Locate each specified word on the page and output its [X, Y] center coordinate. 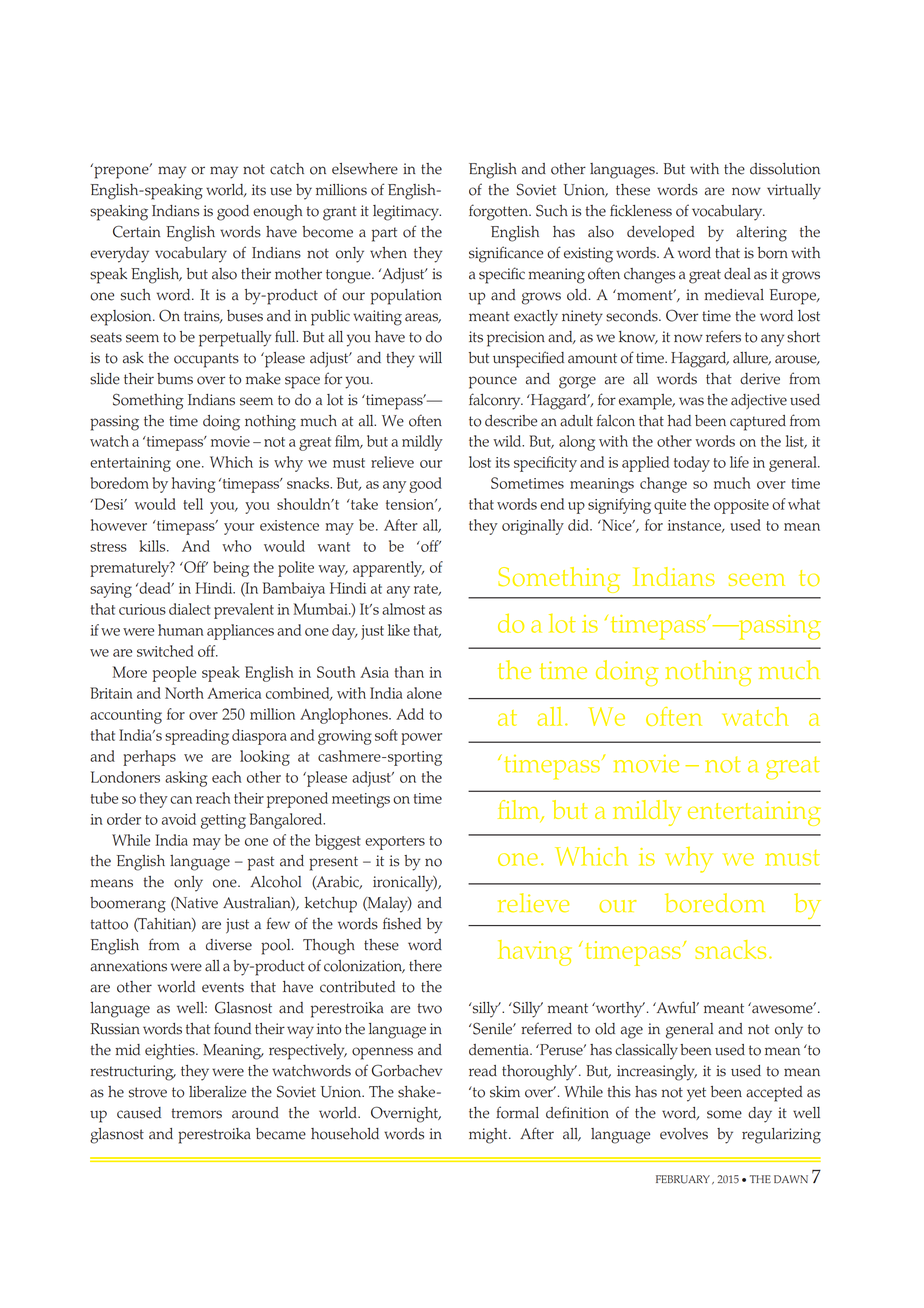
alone [424, 693]
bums [175, 379]
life [739, 462]
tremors [197, 1113]
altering [761, 234]
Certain [137, 231]
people [174, 674]
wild [508, 441]
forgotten [499, 212]
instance [696, 526]
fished [402, 923]
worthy [619, 1010]
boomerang [128, 905]
